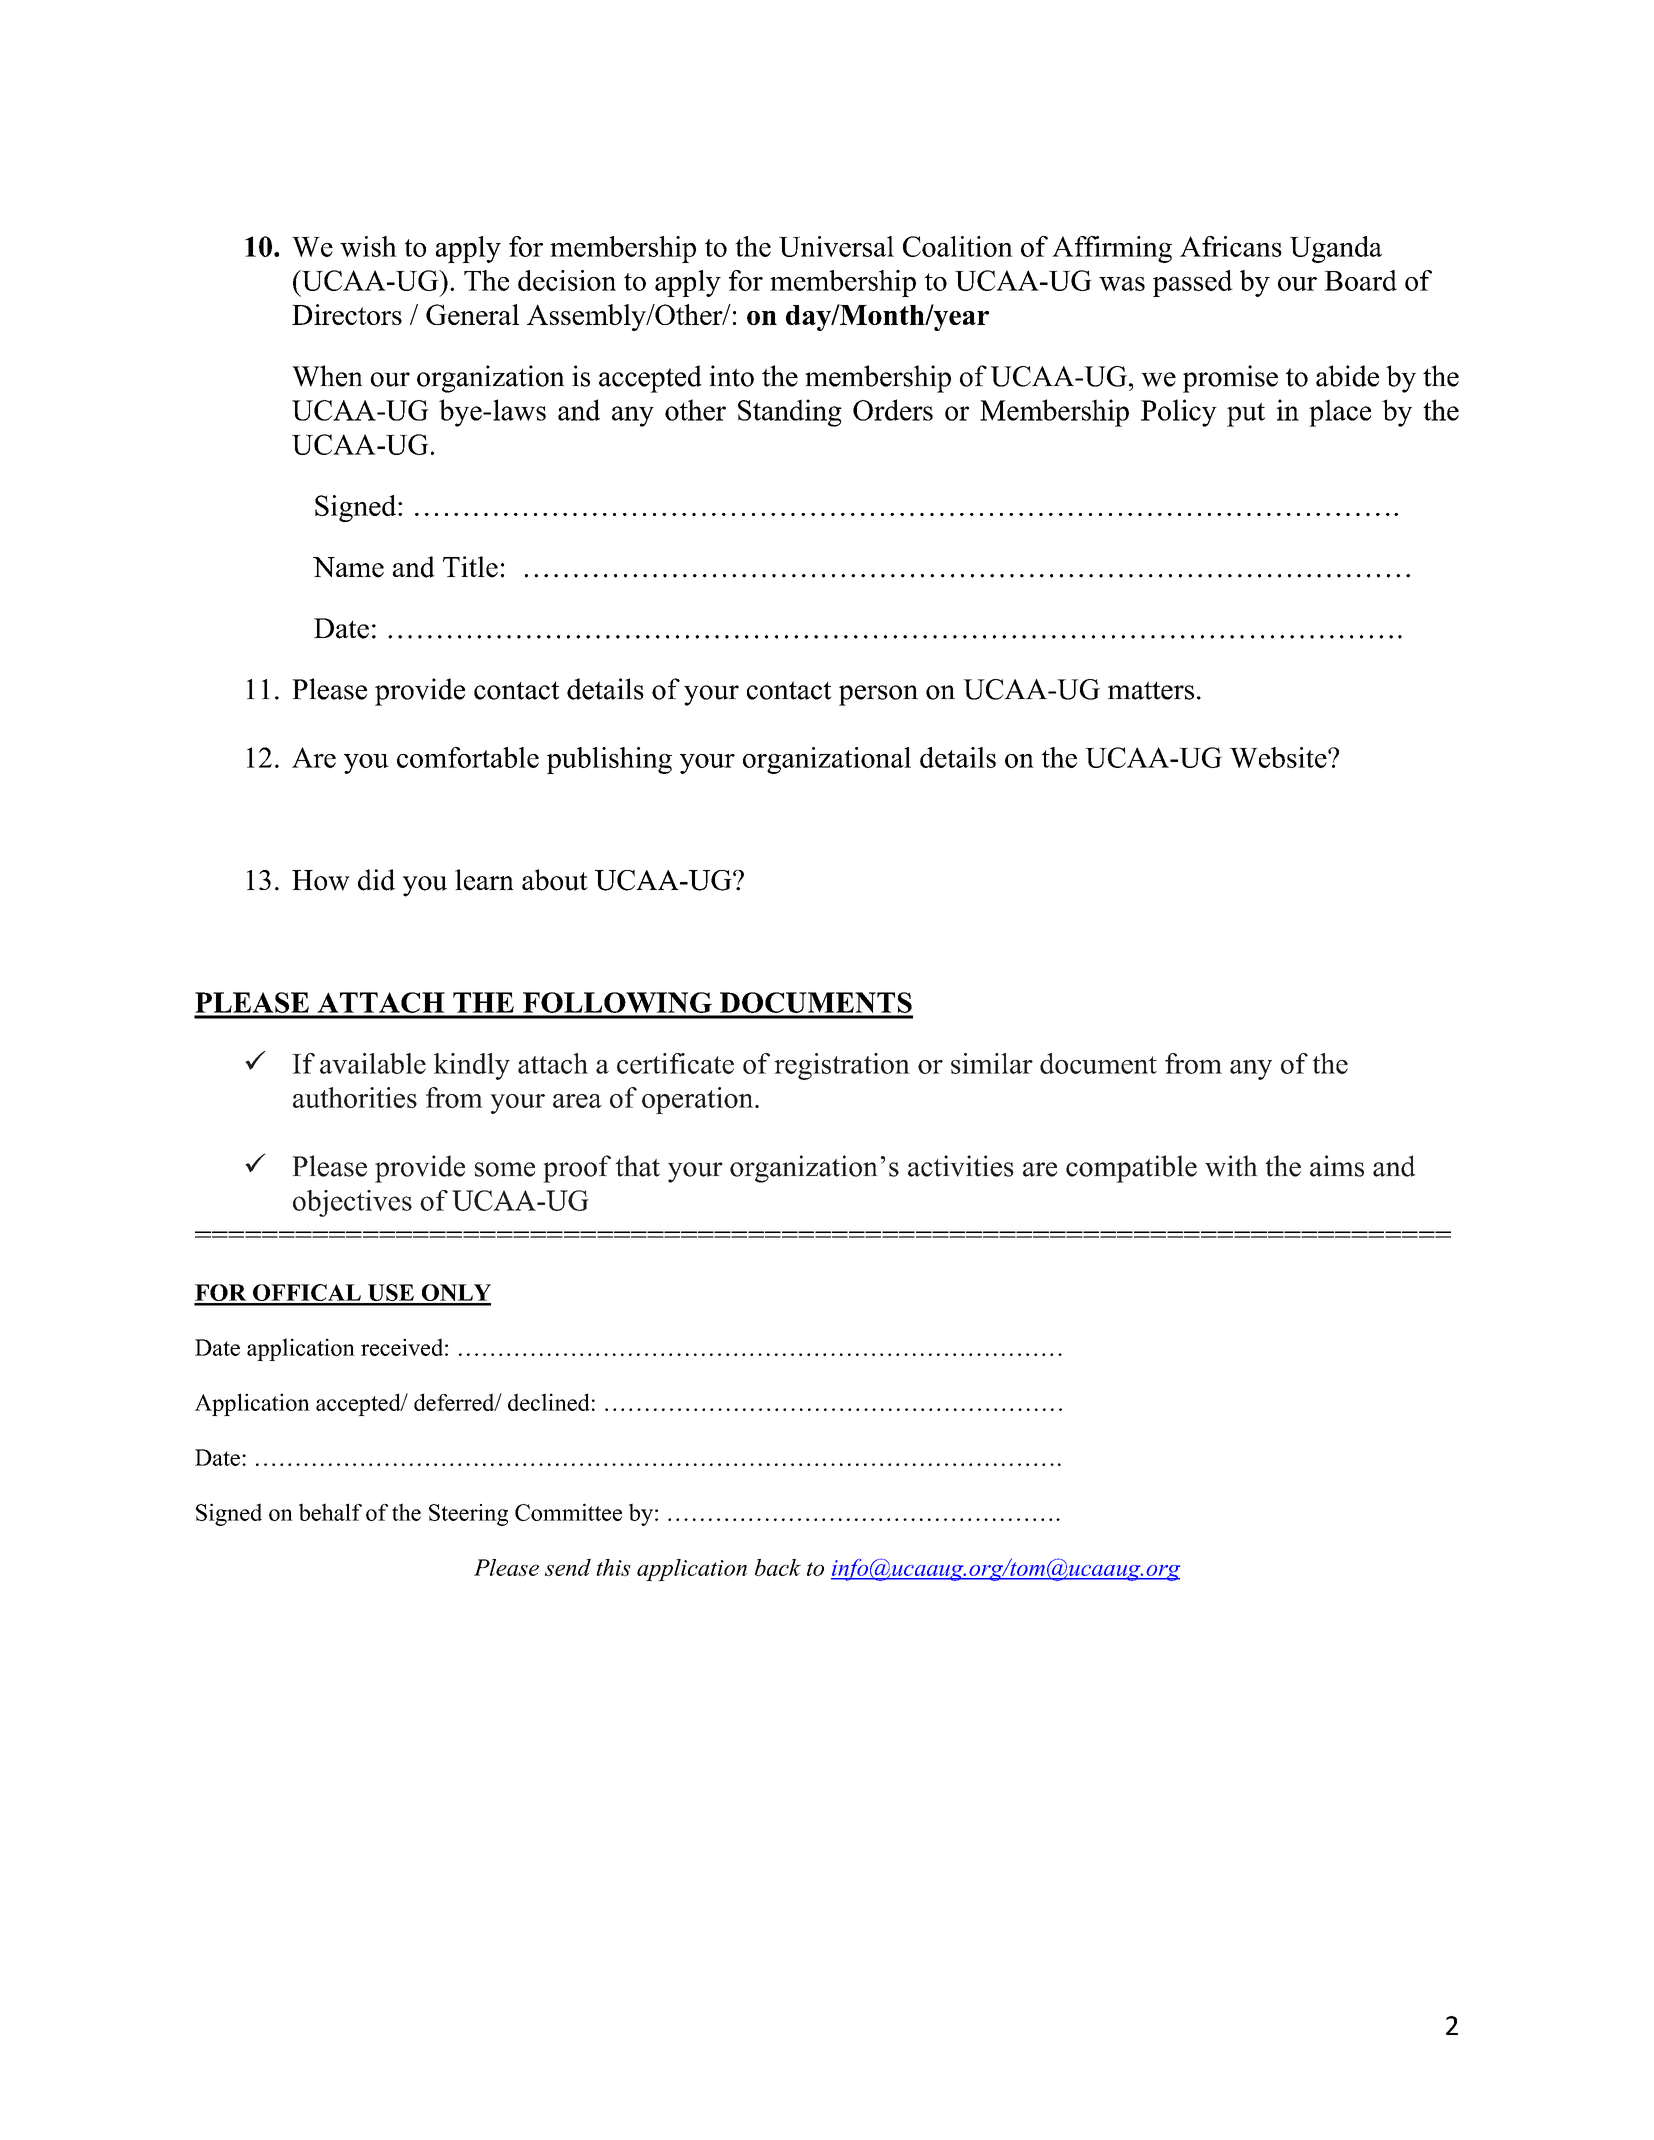 The image size is (1654, 2140). Describe the element at coordinates (468, 1515) in the page. I see `Steering` at that location.
